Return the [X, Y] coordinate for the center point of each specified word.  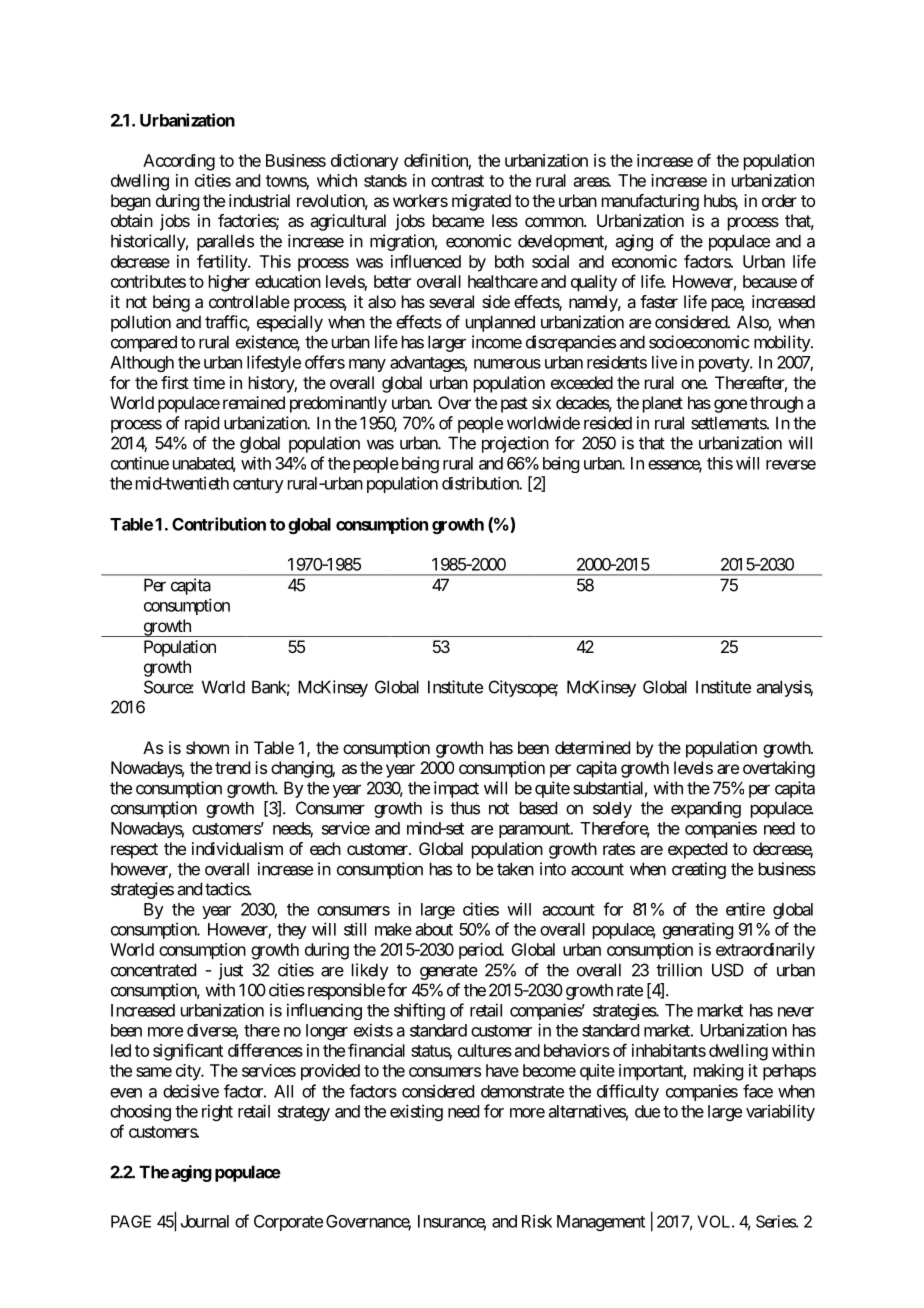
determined [592, 747]
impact [456, 789]
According [179, 162]
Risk [537, 1221]
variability [780, 1112]
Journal [205, 1221]
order [779, 200]
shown [207, 747]
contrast [457, 181]
